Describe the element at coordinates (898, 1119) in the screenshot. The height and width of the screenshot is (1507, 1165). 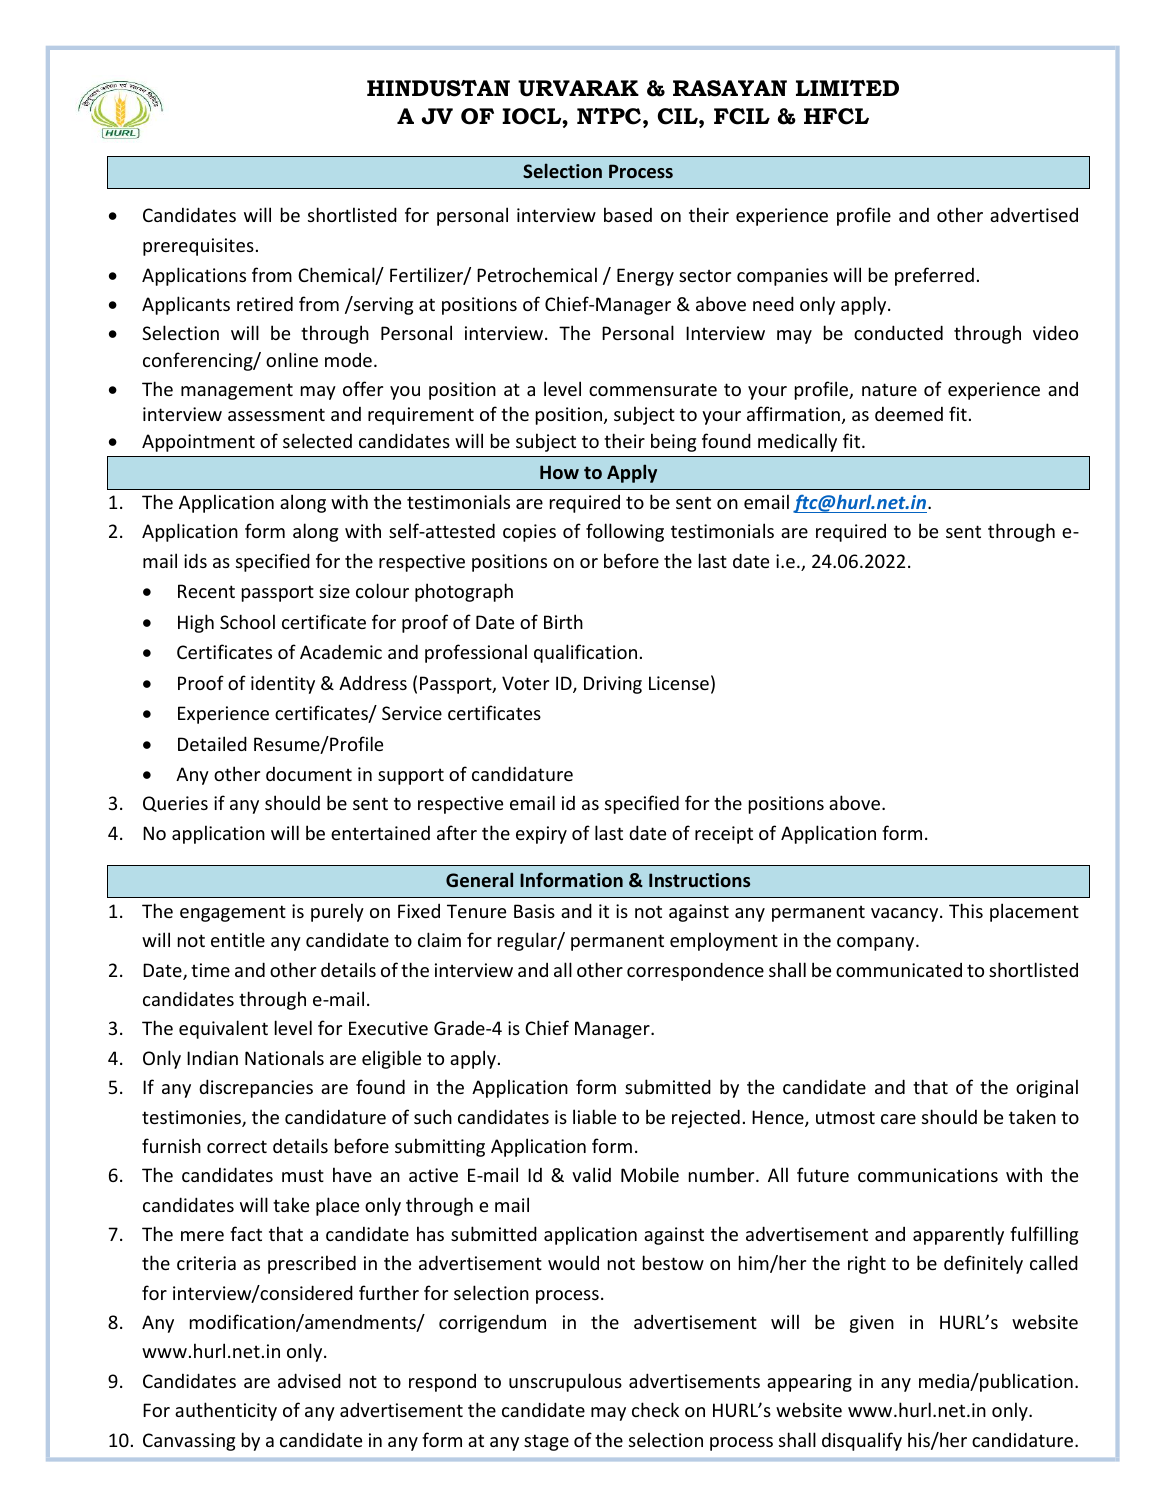
I see `care` at that location.
